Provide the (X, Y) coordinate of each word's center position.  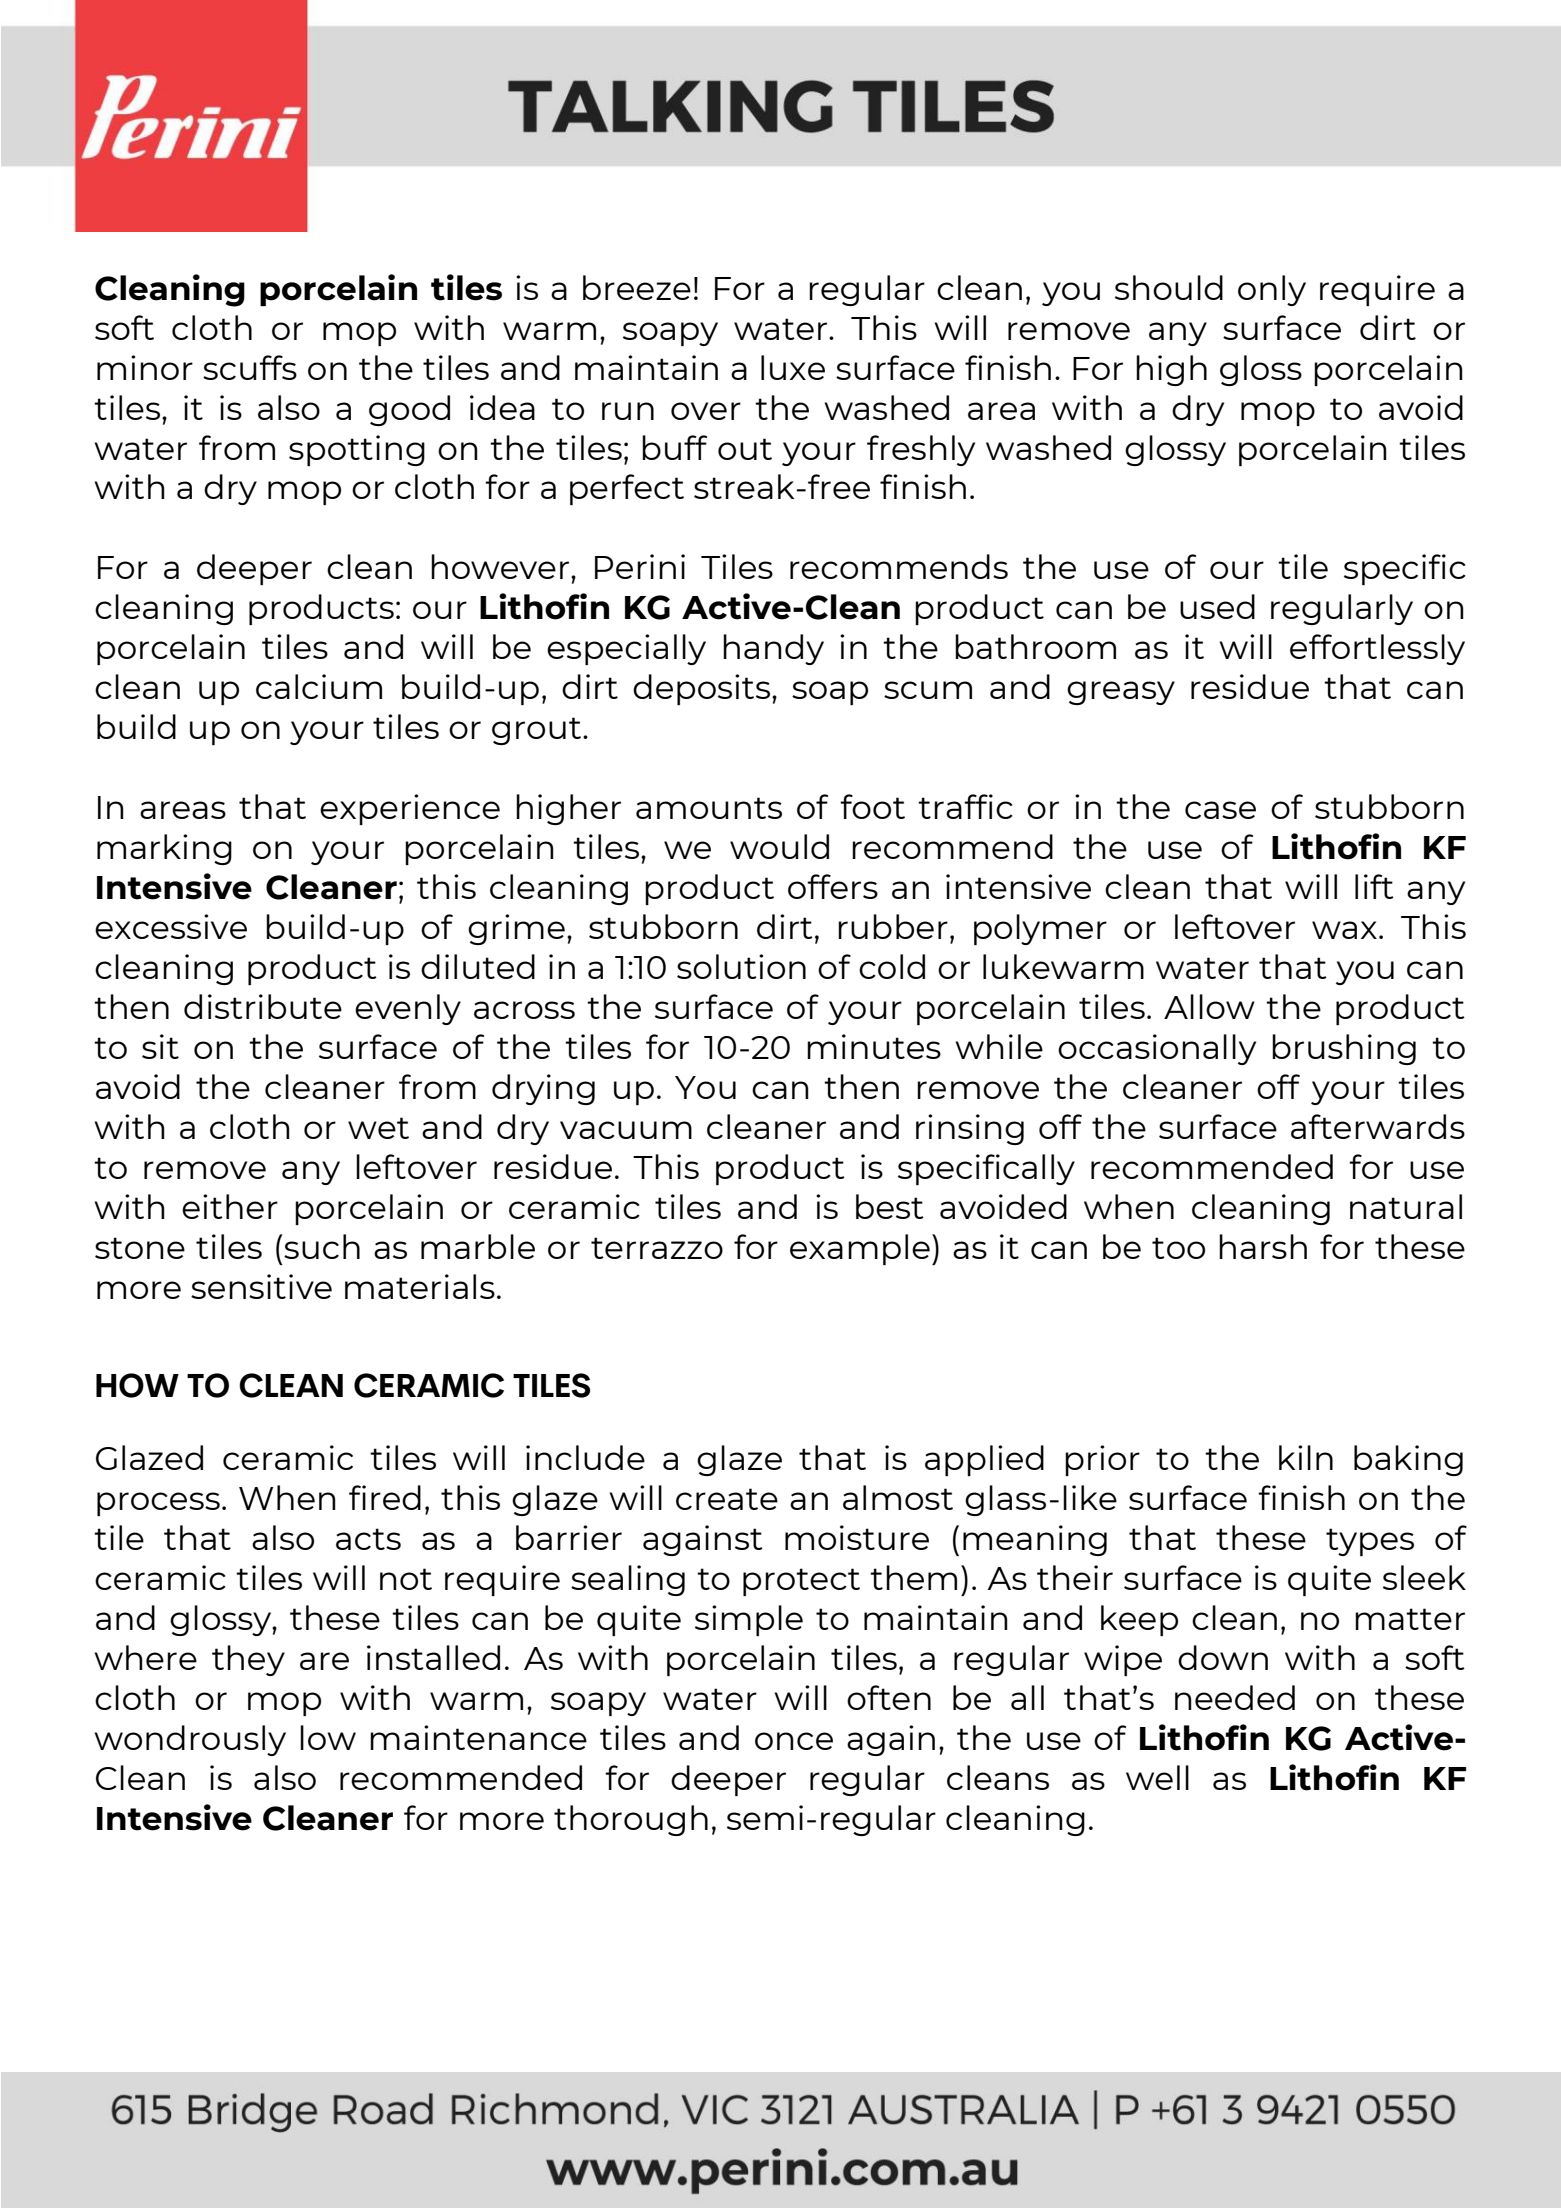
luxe (793, 367)
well (1157, 1777)
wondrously (190, 1740)
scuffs (250, 367)
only (1272, 290)
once (794, 1741)
